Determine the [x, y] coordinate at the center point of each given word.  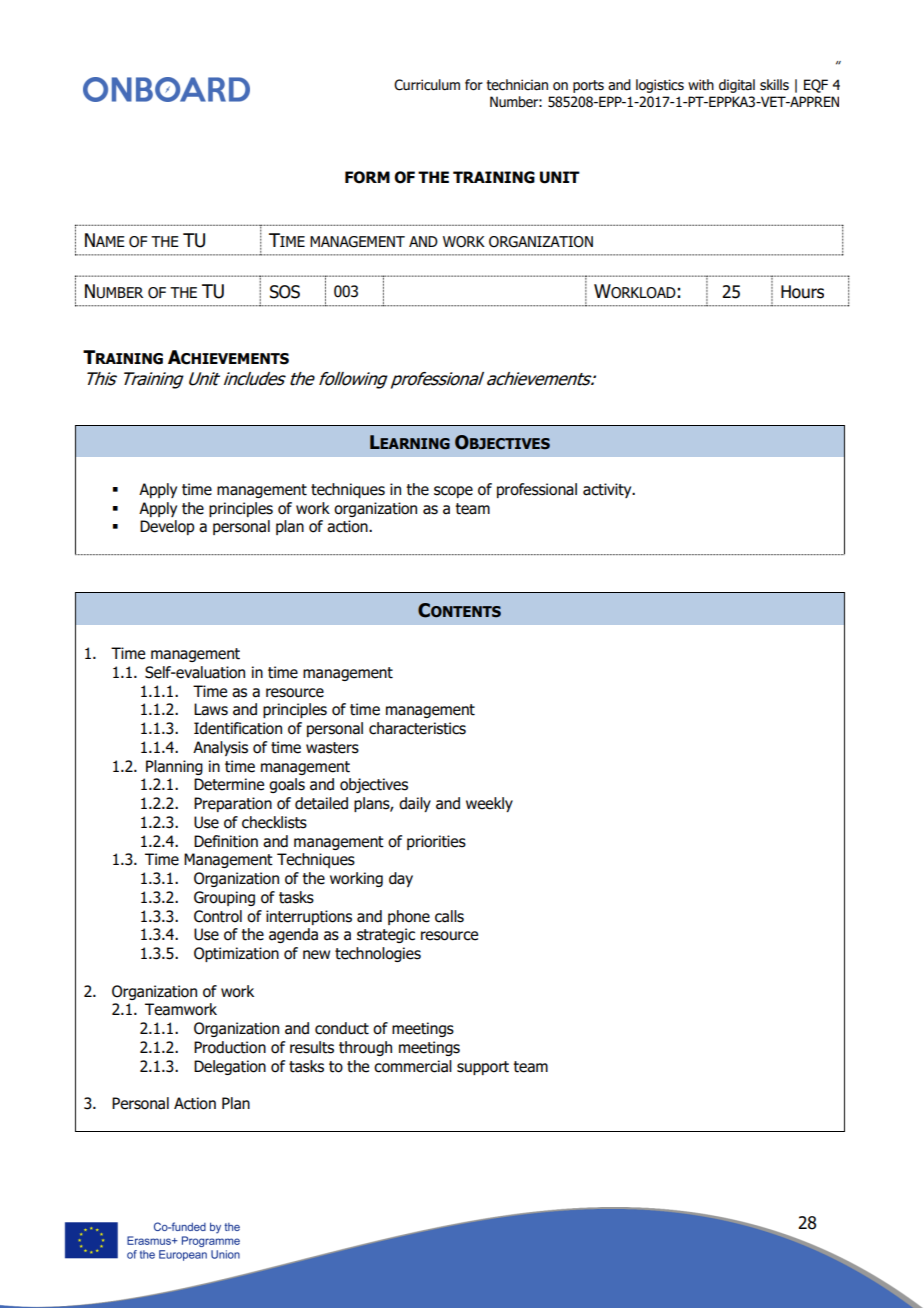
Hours [802, 292]
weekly [489, 804]
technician [517, 85]
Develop [167, 527]
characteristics [417, 728]
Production [230, 1047]
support [483, 1068]
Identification [238, 728]
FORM [367, 177]
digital [737, 86]
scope [453, 492]
